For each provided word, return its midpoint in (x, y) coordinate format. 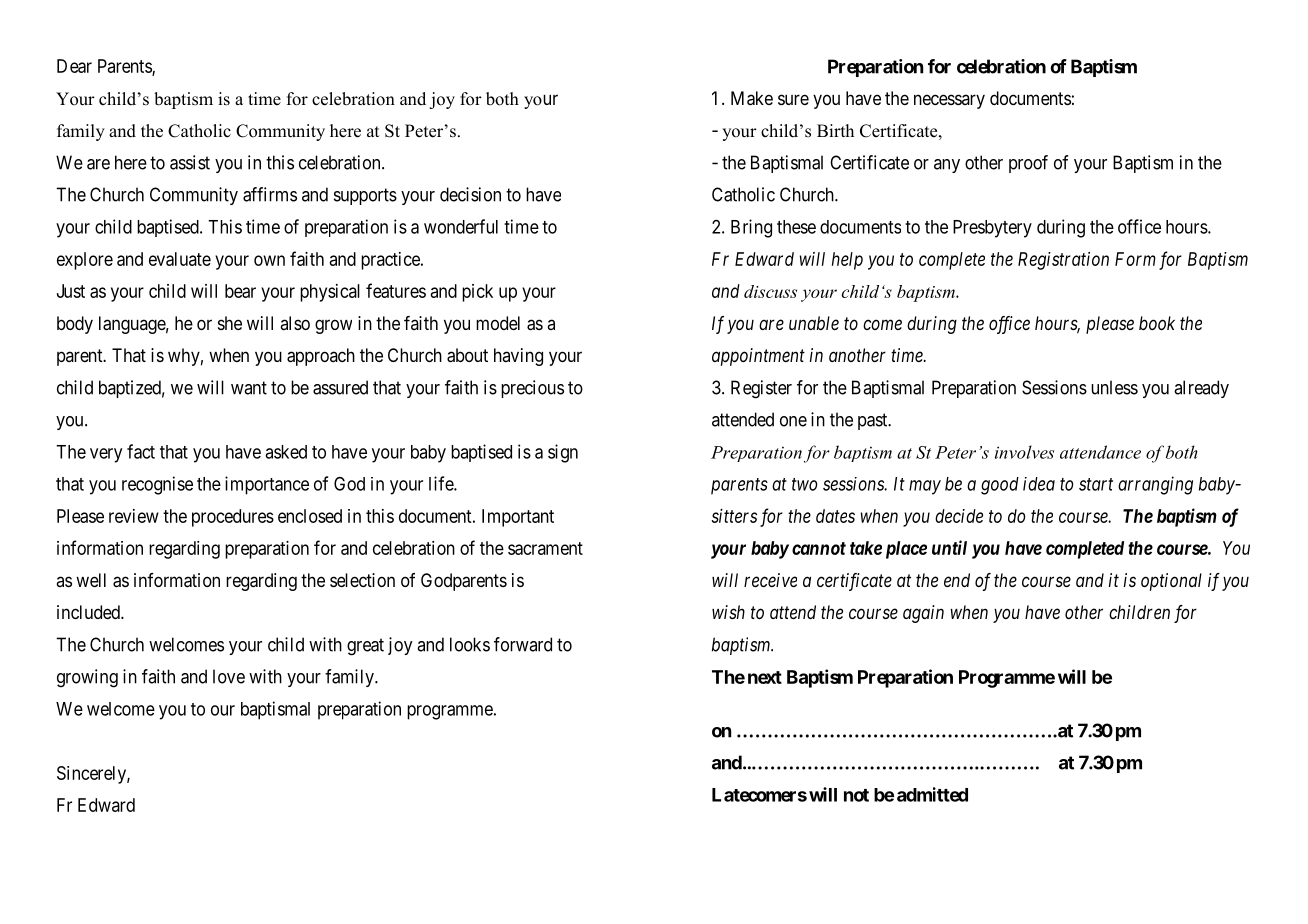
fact (141, 451)
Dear (74, 66)
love (229, 676)
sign (563, 453)
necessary (949, 101)
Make (752, 98)
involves (1024, 452)
